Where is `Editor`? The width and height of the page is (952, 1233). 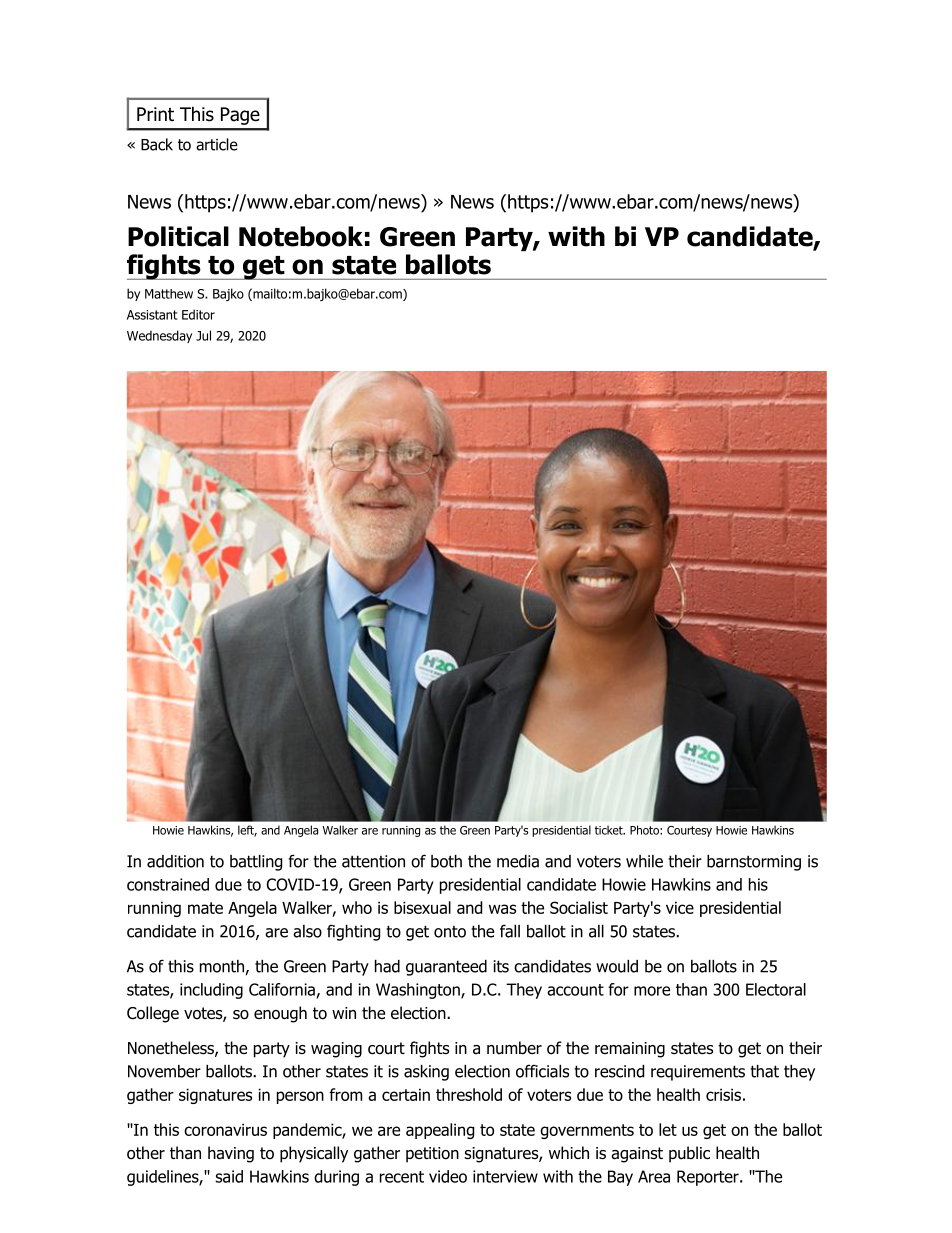 Editor is located at coordinates (198, 314).
